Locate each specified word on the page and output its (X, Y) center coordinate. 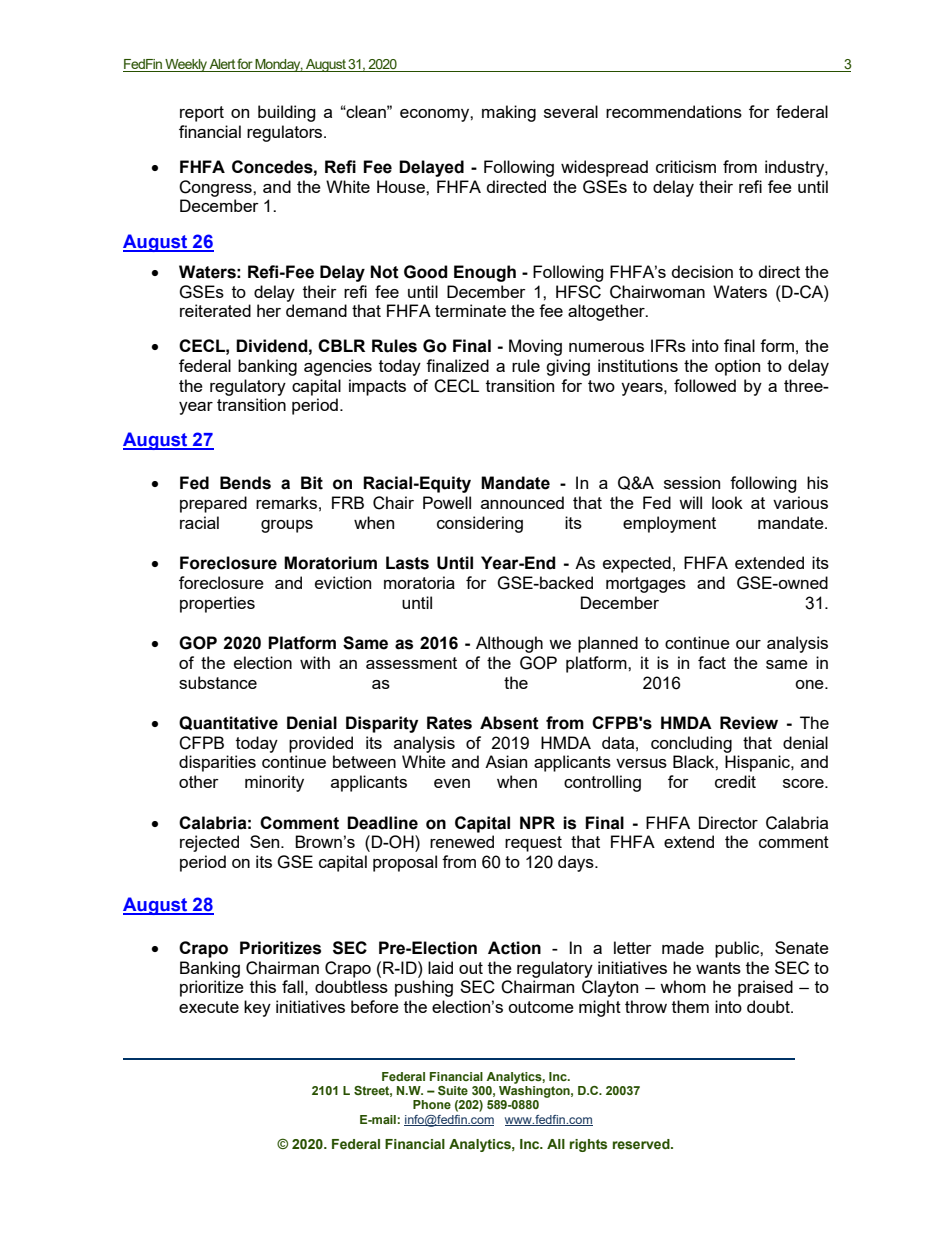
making (509, 113)
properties (217, 604)
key (257, 1008)
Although (509, 644)
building (287, 113)
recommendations (674, 111)
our (748, 644)
